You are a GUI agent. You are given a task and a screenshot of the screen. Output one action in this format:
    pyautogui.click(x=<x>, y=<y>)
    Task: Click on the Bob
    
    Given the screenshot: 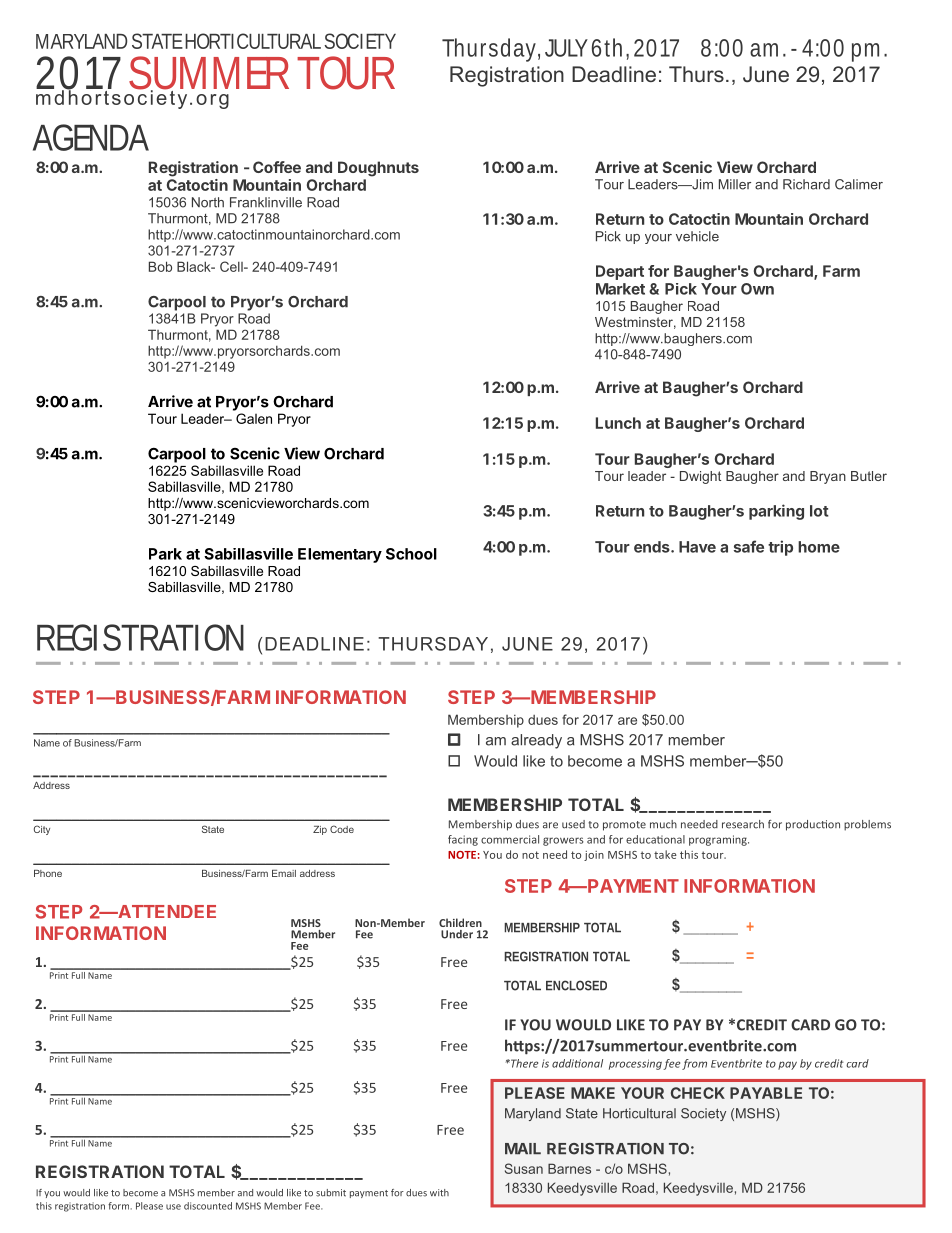 What is the action you would take?
    pyautogui.click(x=160, y=266)
